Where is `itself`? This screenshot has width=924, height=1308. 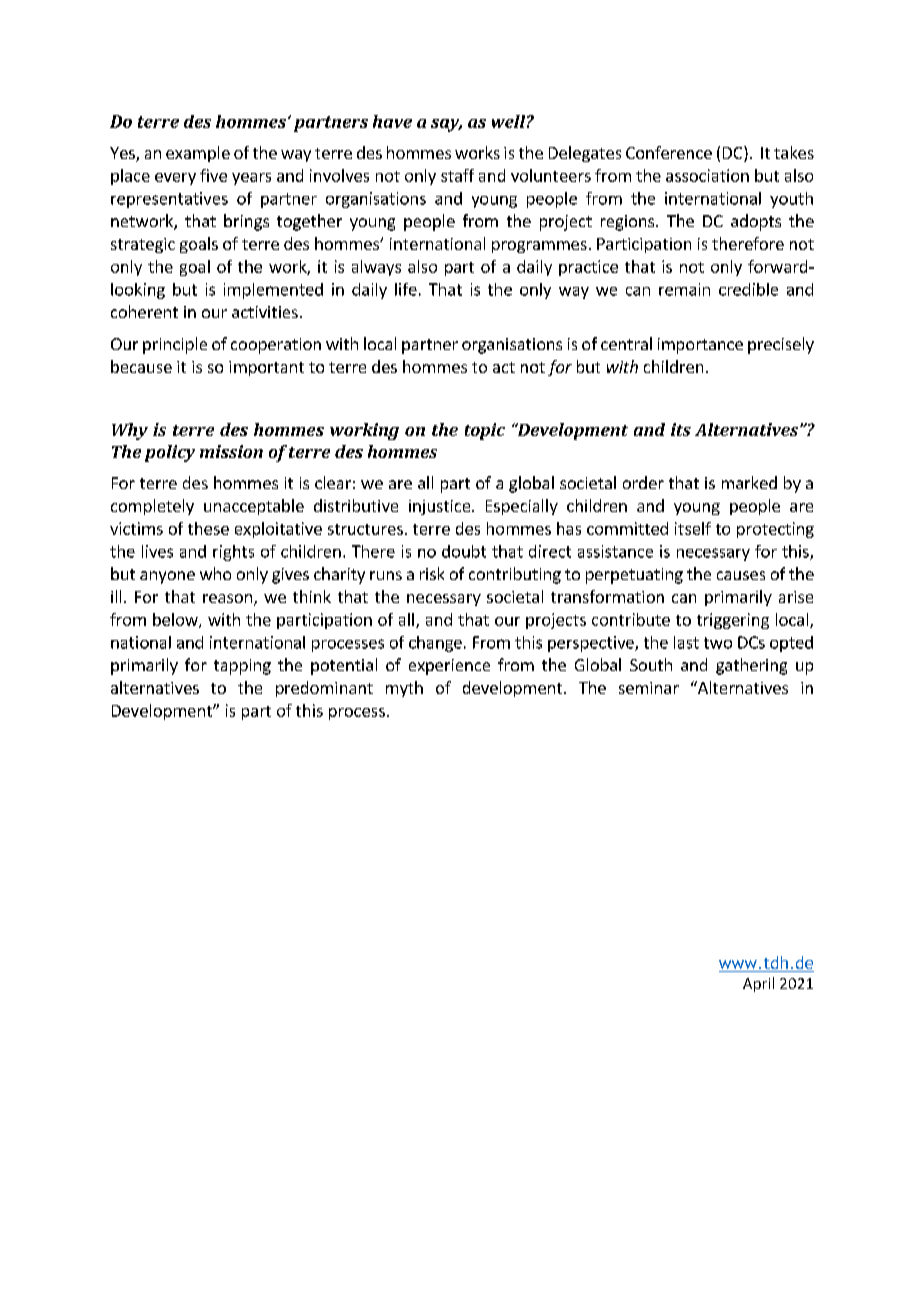 itself is located at coordinates (693, 528).
